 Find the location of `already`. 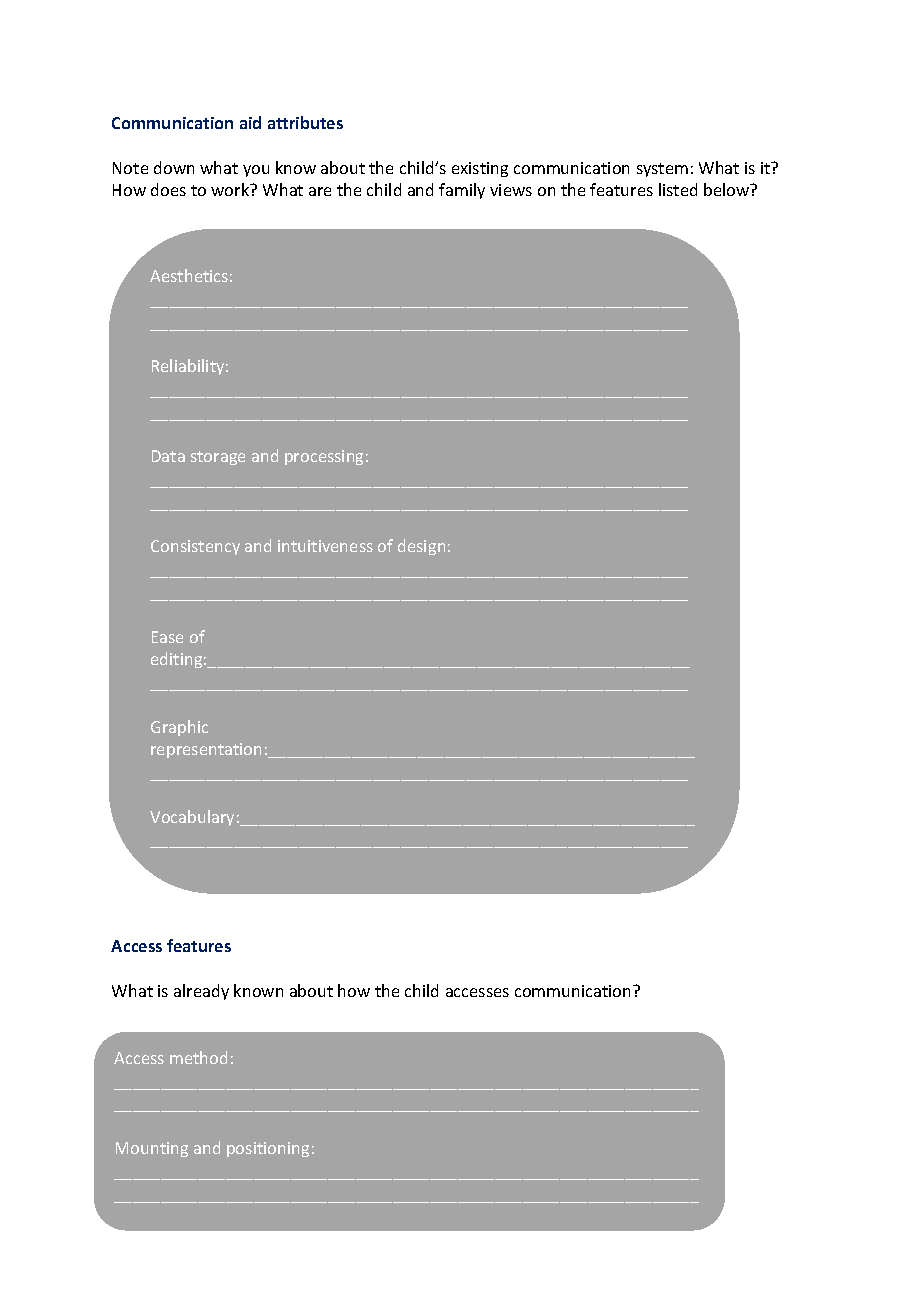

already is located at coordinates (201, 992).
